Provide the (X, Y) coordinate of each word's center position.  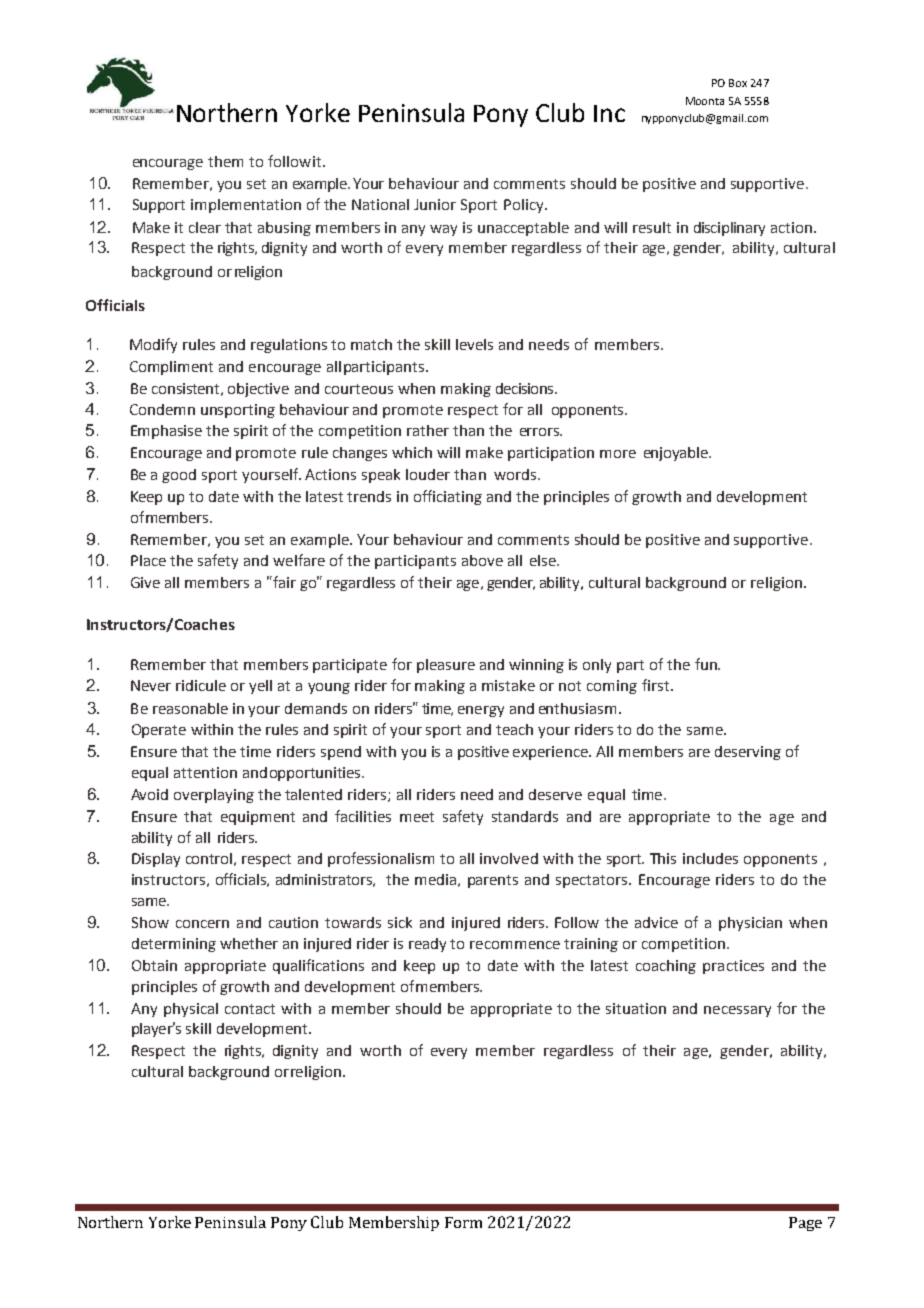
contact (250, 1009)
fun (707, 664)
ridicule (201, 685)
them (225, 161)
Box (738, 83)
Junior (435, 204)
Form (463, 1222)
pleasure (446, 666)
